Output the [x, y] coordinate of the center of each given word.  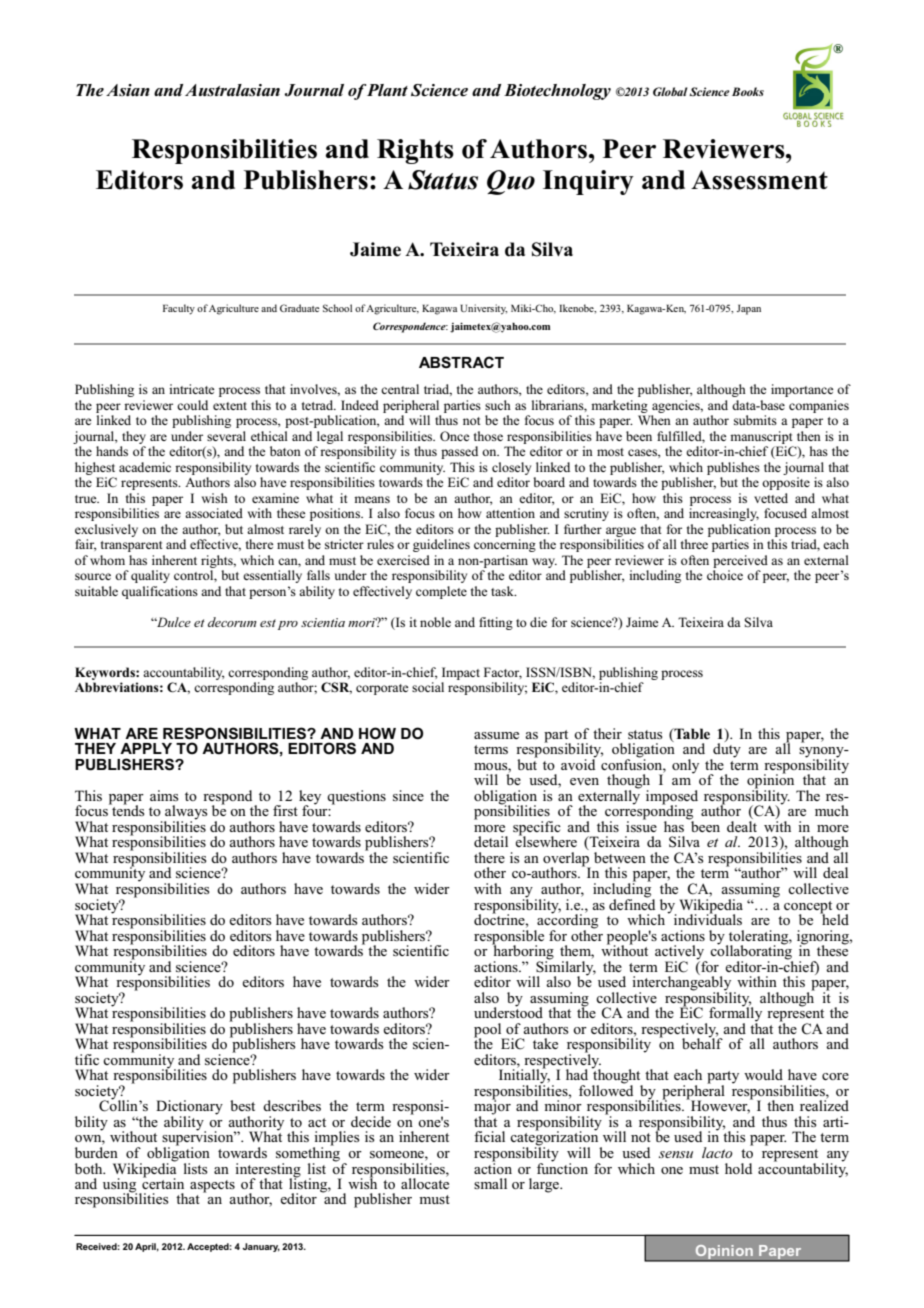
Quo [511, 182]
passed [459, 452]
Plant [387, 90]
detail [491, 841]
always [186, 813]
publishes [733, 468]
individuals [708, 918]
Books [748, 91]
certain [163, 1182]
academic [145, 467]
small [490, 1183]
